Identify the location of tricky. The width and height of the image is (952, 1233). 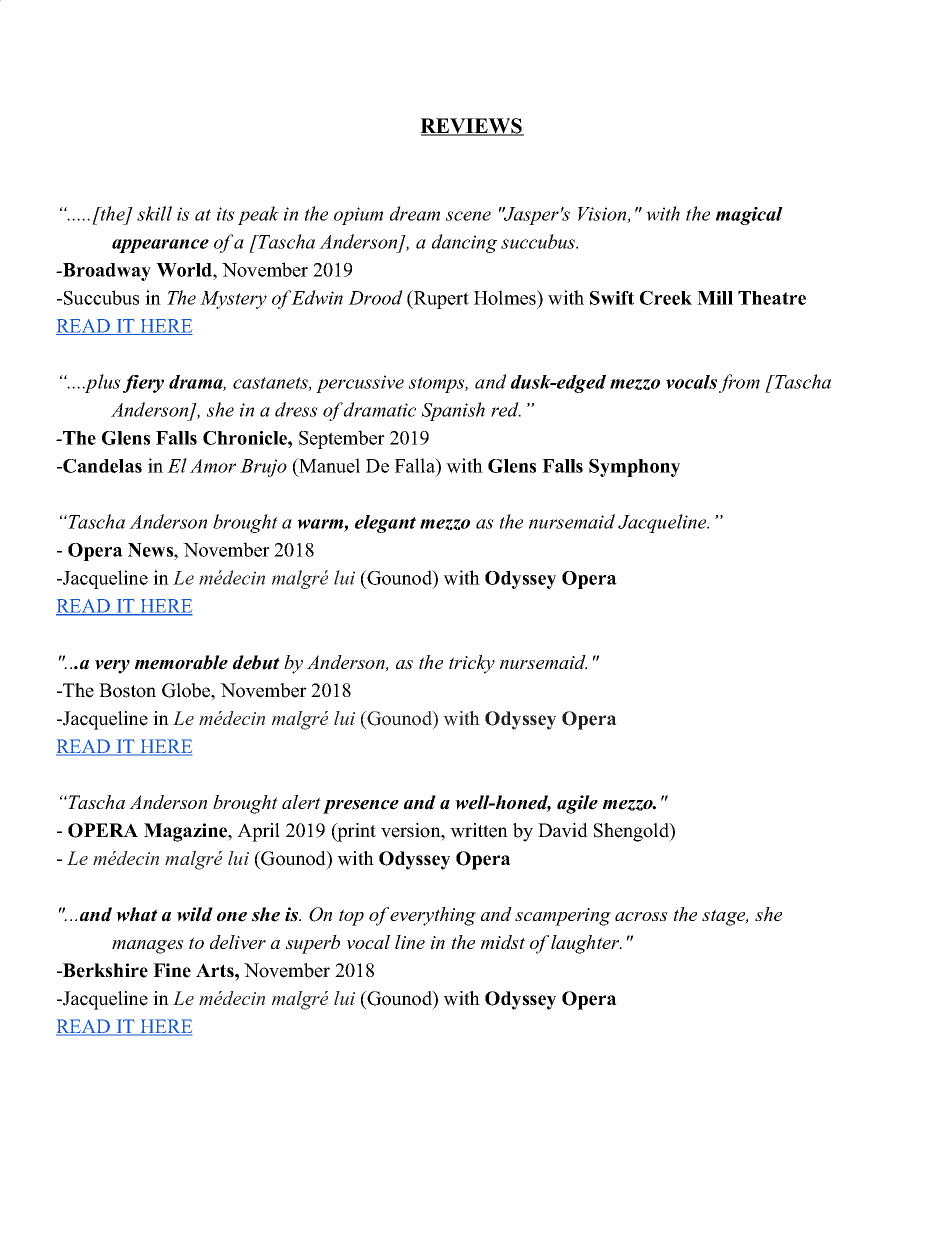
(472, 664).
